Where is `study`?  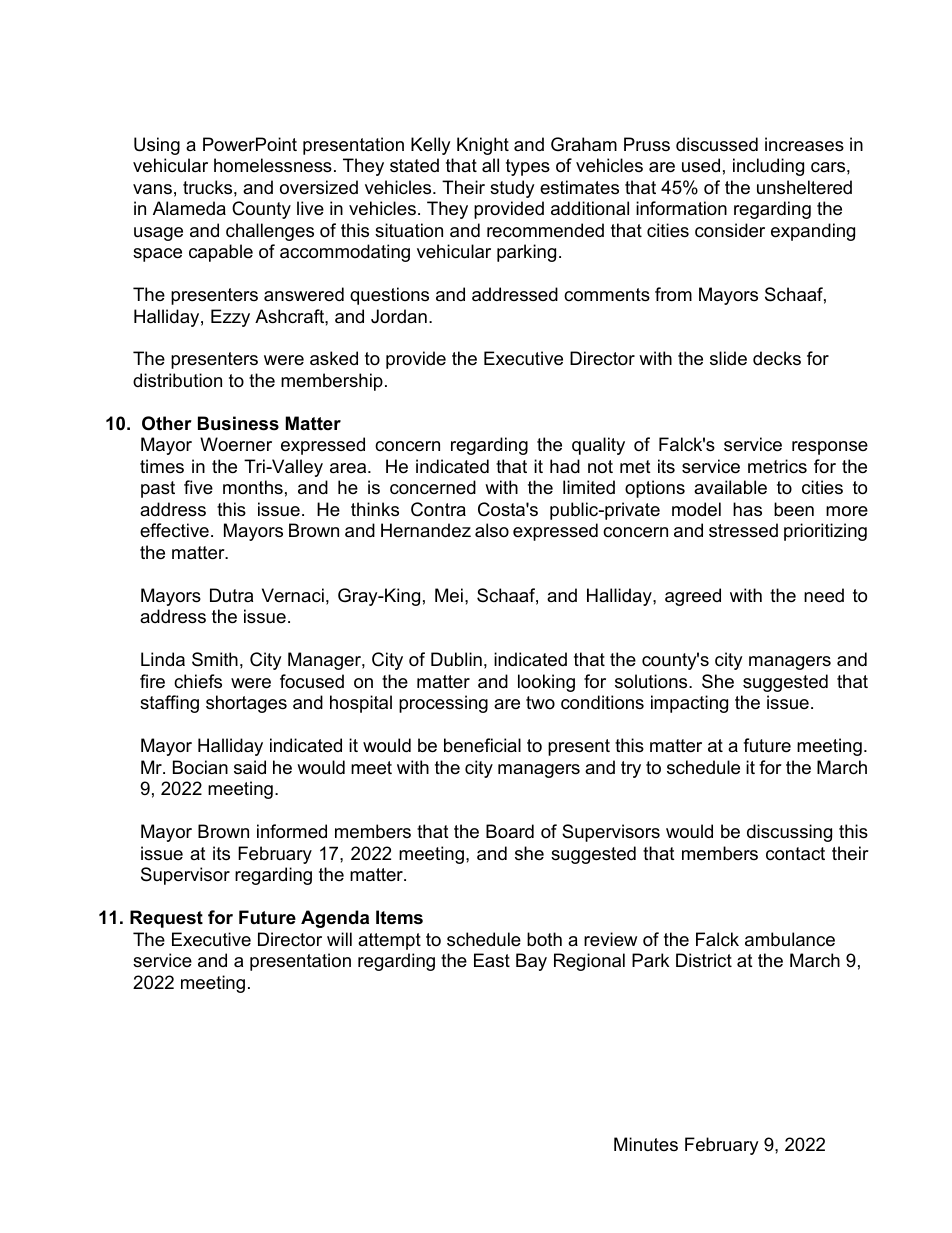
study is located at coordinates (512, 189).
